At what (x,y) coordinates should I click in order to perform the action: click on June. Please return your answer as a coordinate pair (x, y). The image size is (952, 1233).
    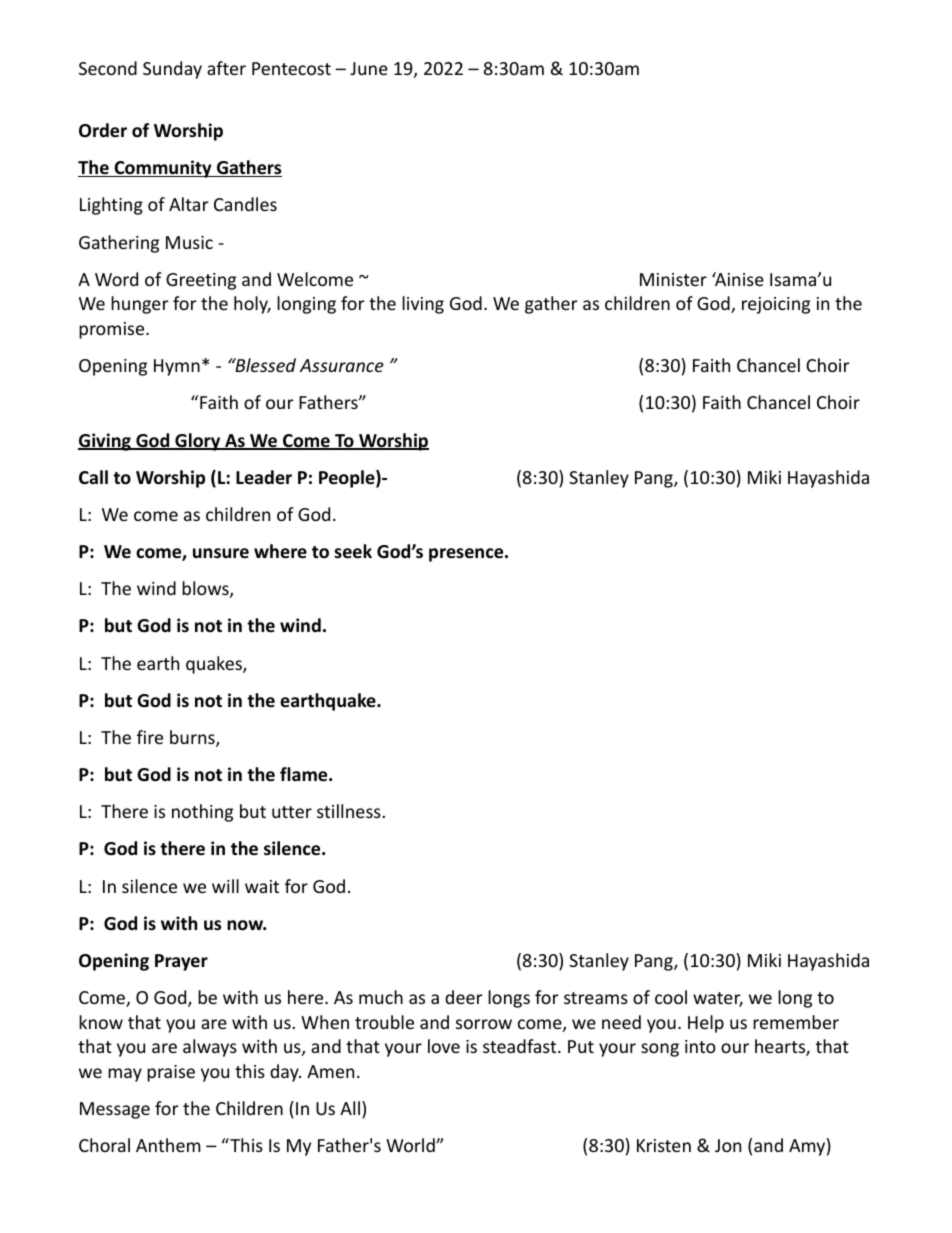
    Looking at the image, I should click on (369, 68).
